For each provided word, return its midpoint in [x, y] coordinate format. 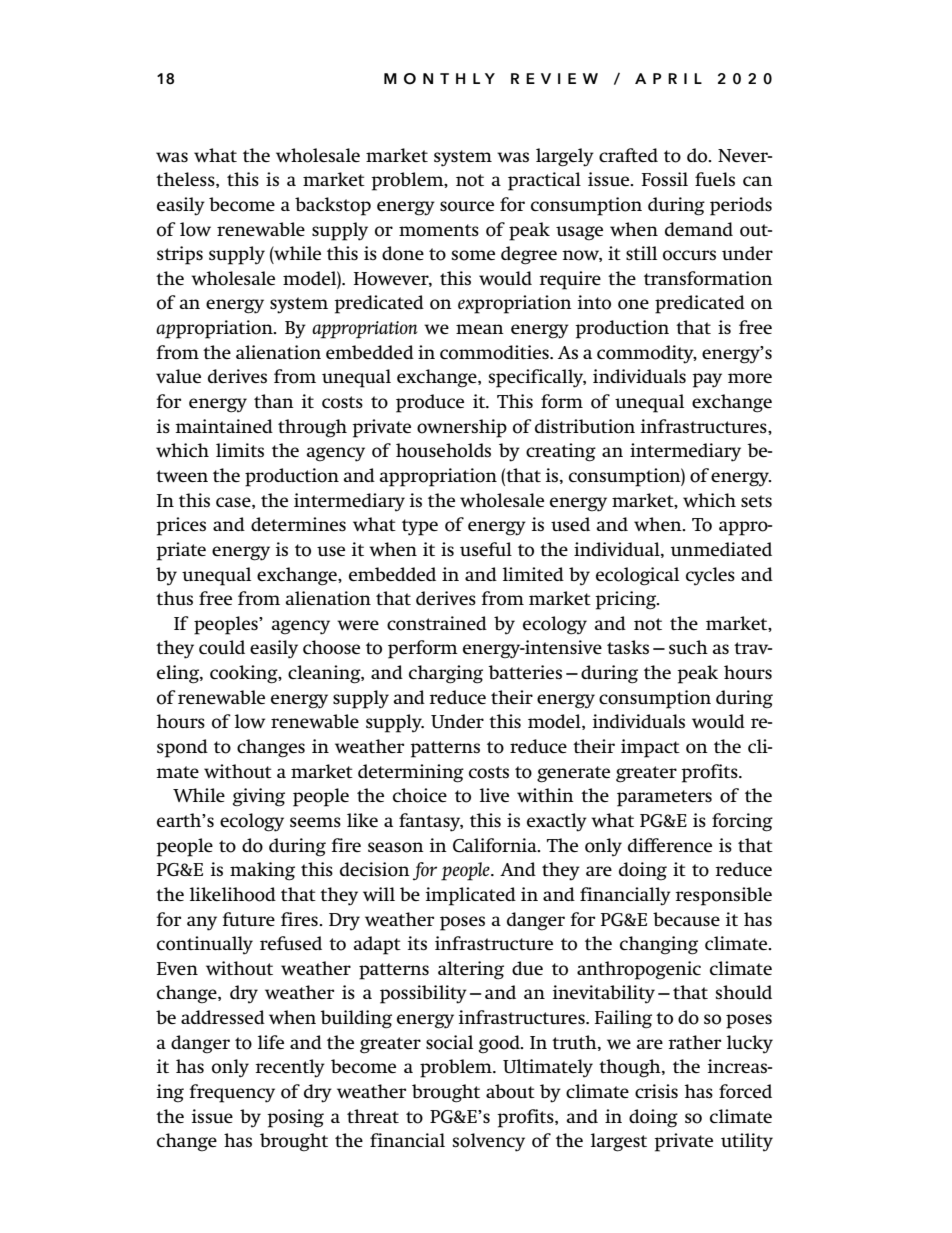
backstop [333, 206]
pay [707, 380]
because [686, 919]
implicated [471, 896]
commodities [495, 352]
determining [411, 773]
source [467, 206]
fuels [715, 179]
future [249, 919]
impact [650, 748]
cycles [710, 576]
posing [295, 1118]
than [274, 401]
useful [486, 549]
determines [298, 524]
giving [259, 797]
